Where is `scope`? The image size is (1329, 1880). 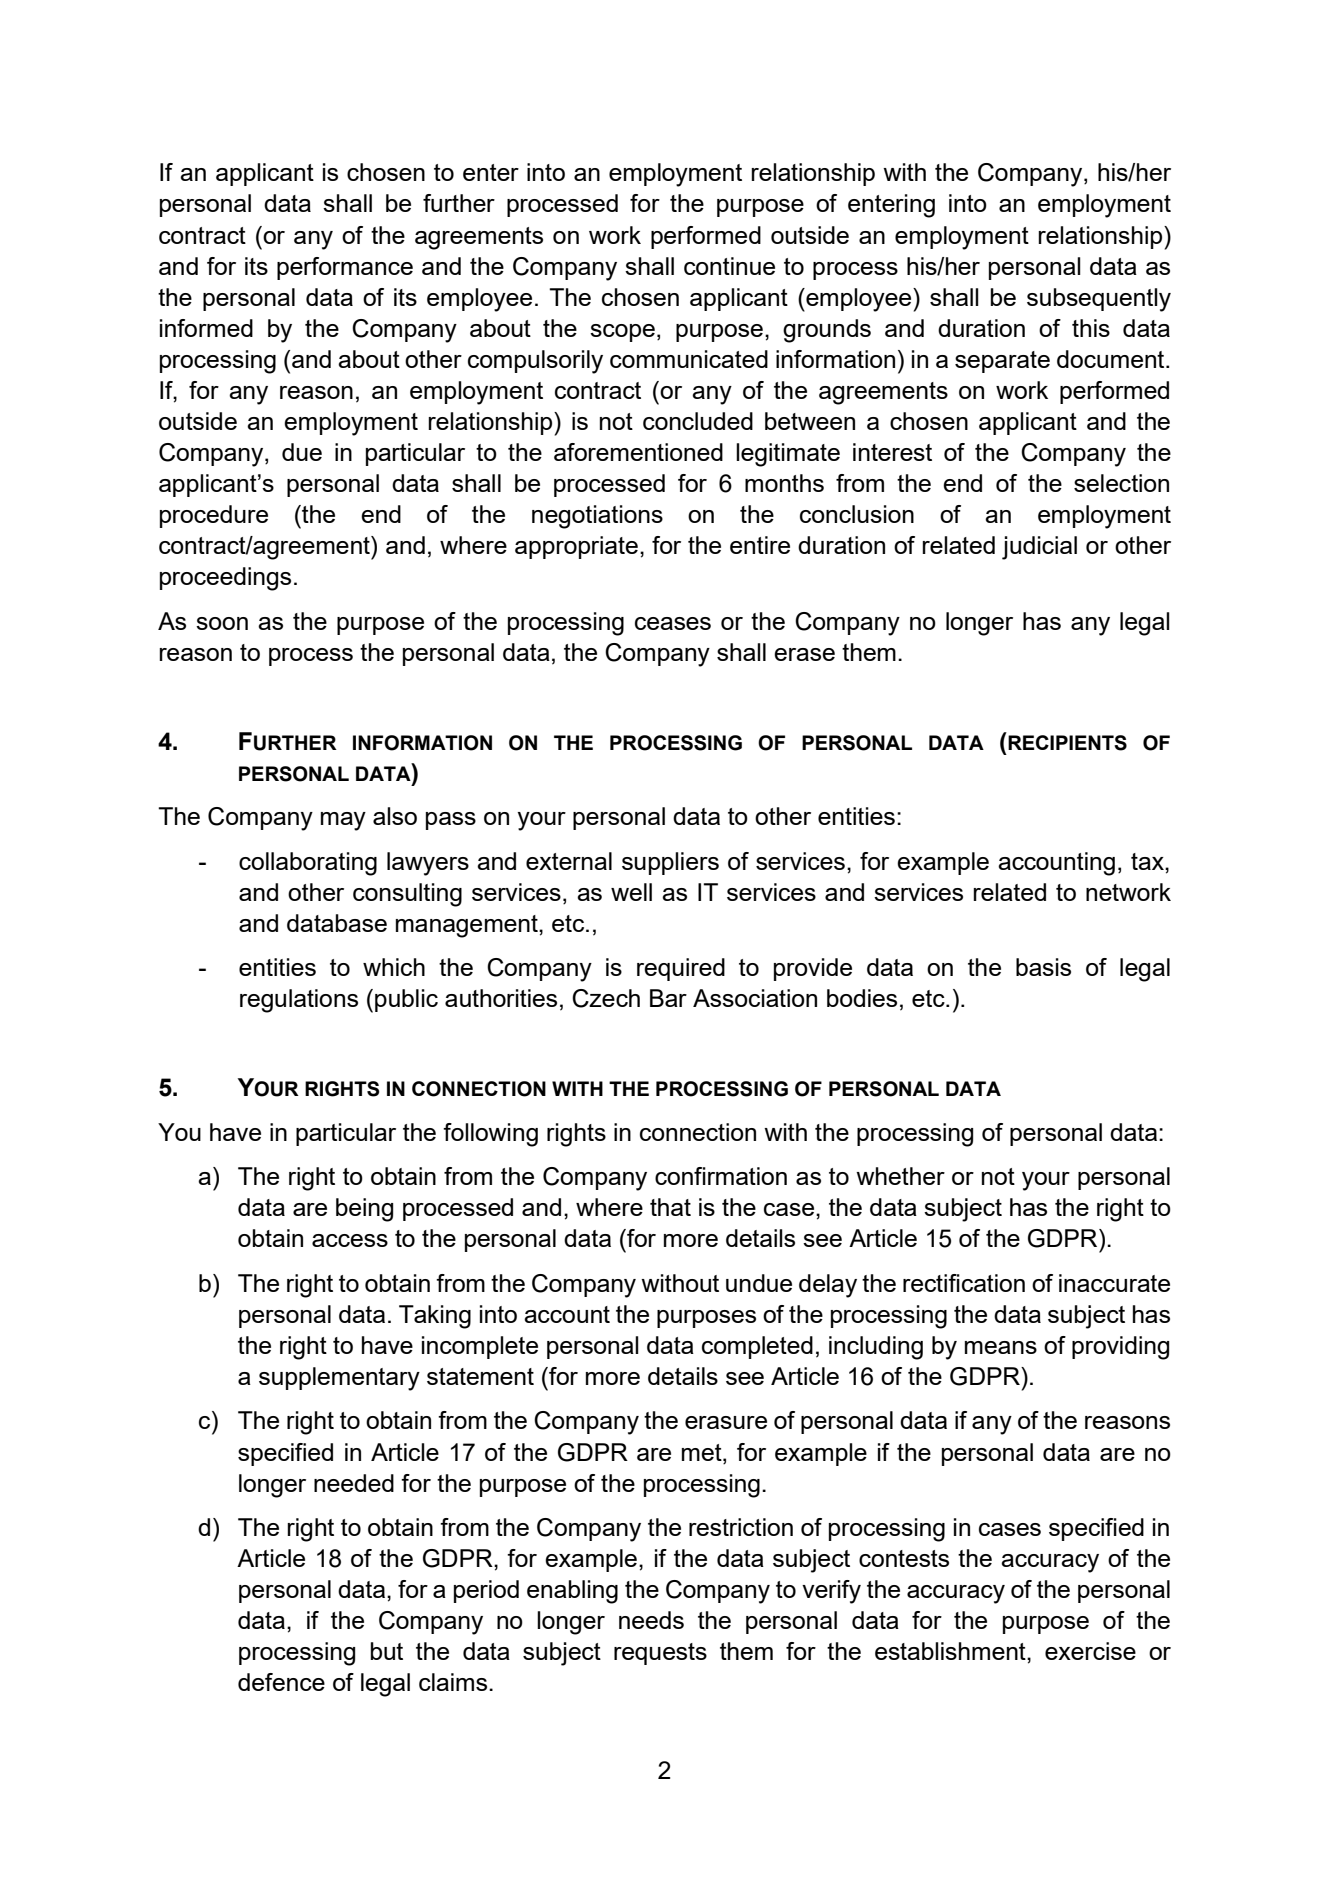
scope is located at coordinates (622, 333).
